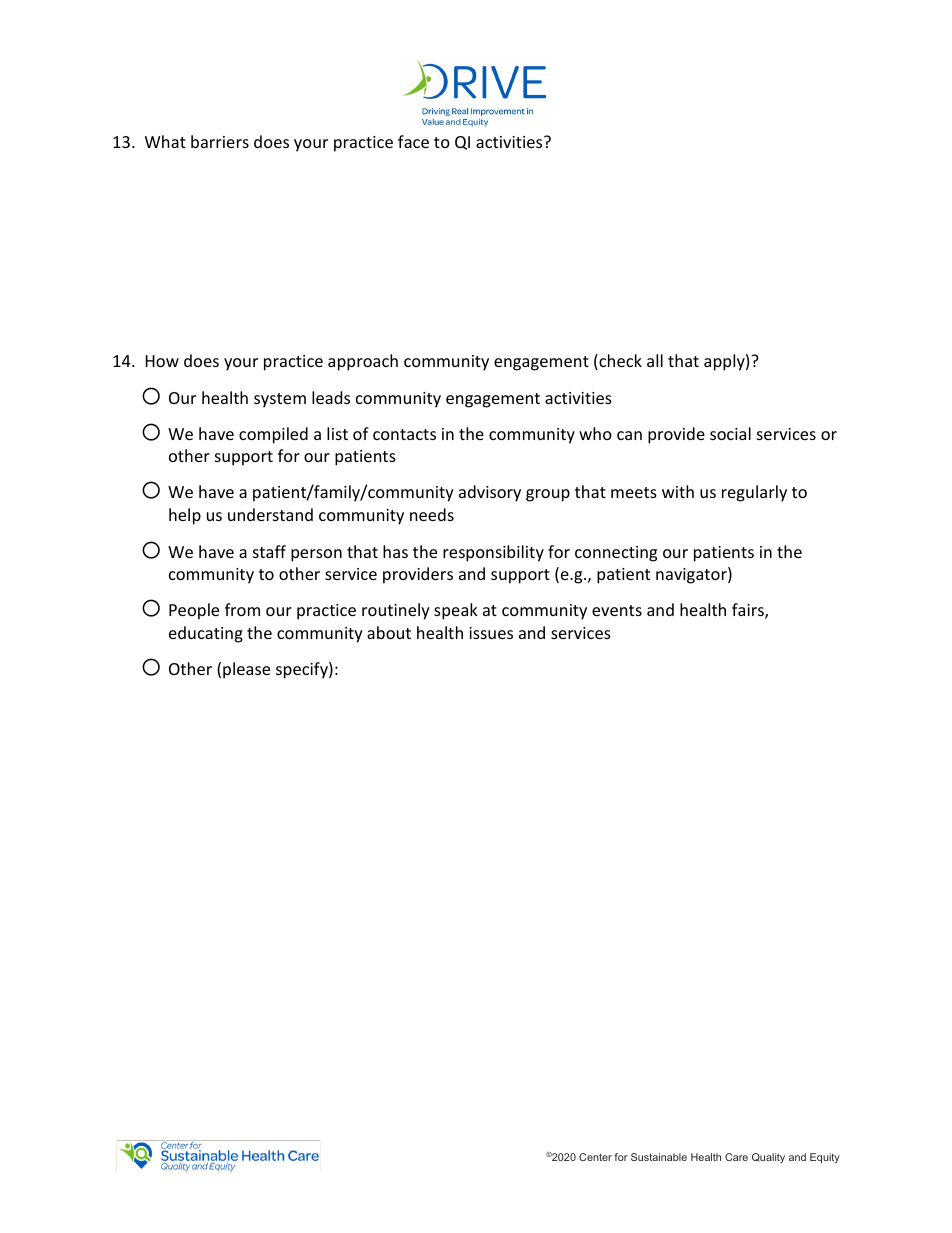 The width and height of the image is (952, 1233). What do you see at coordinates (655, 360) in the image?
I see `all` at bounding box center [655, 360].
